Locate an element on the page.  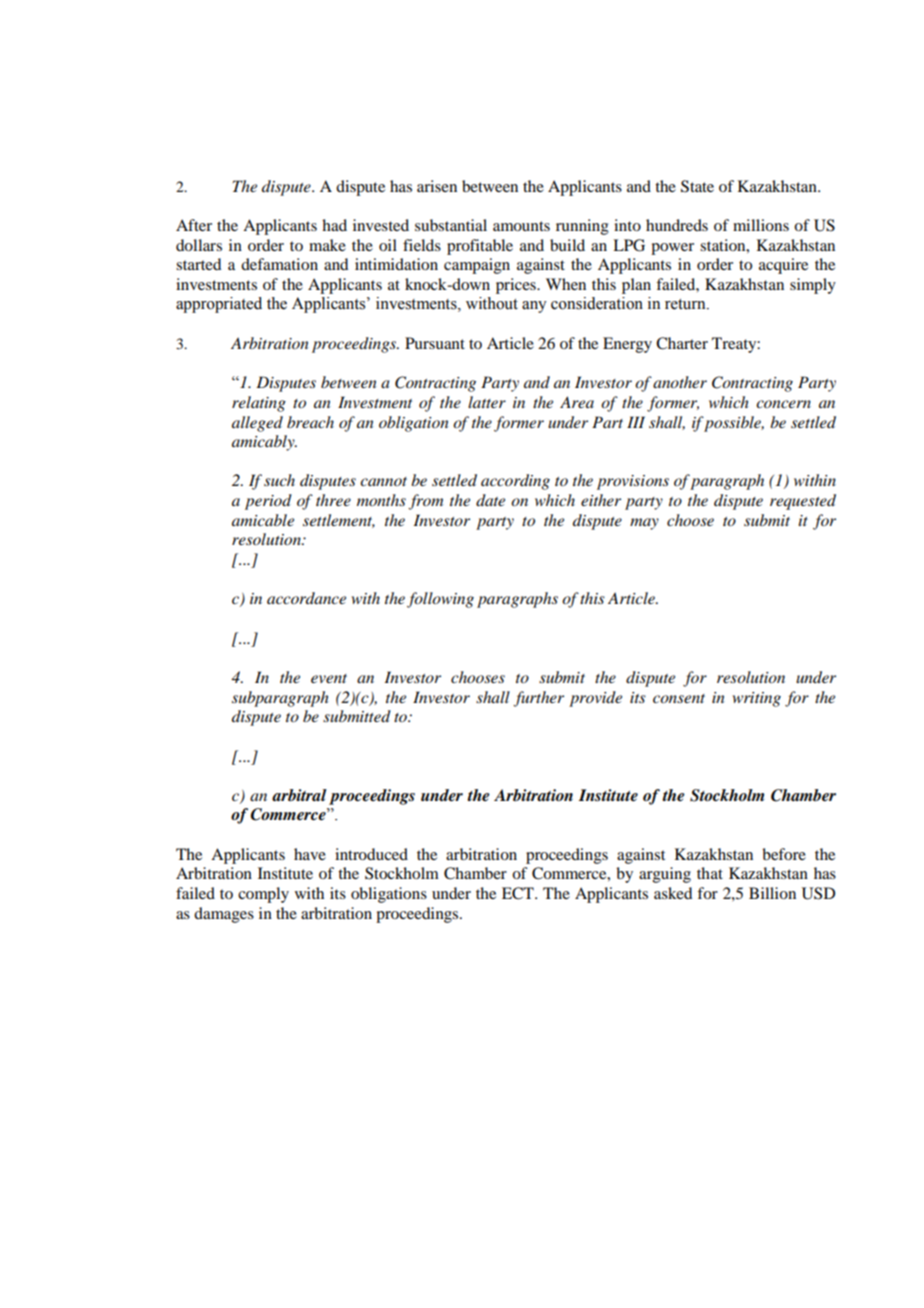
millions is located at coordinates (761, 225).
